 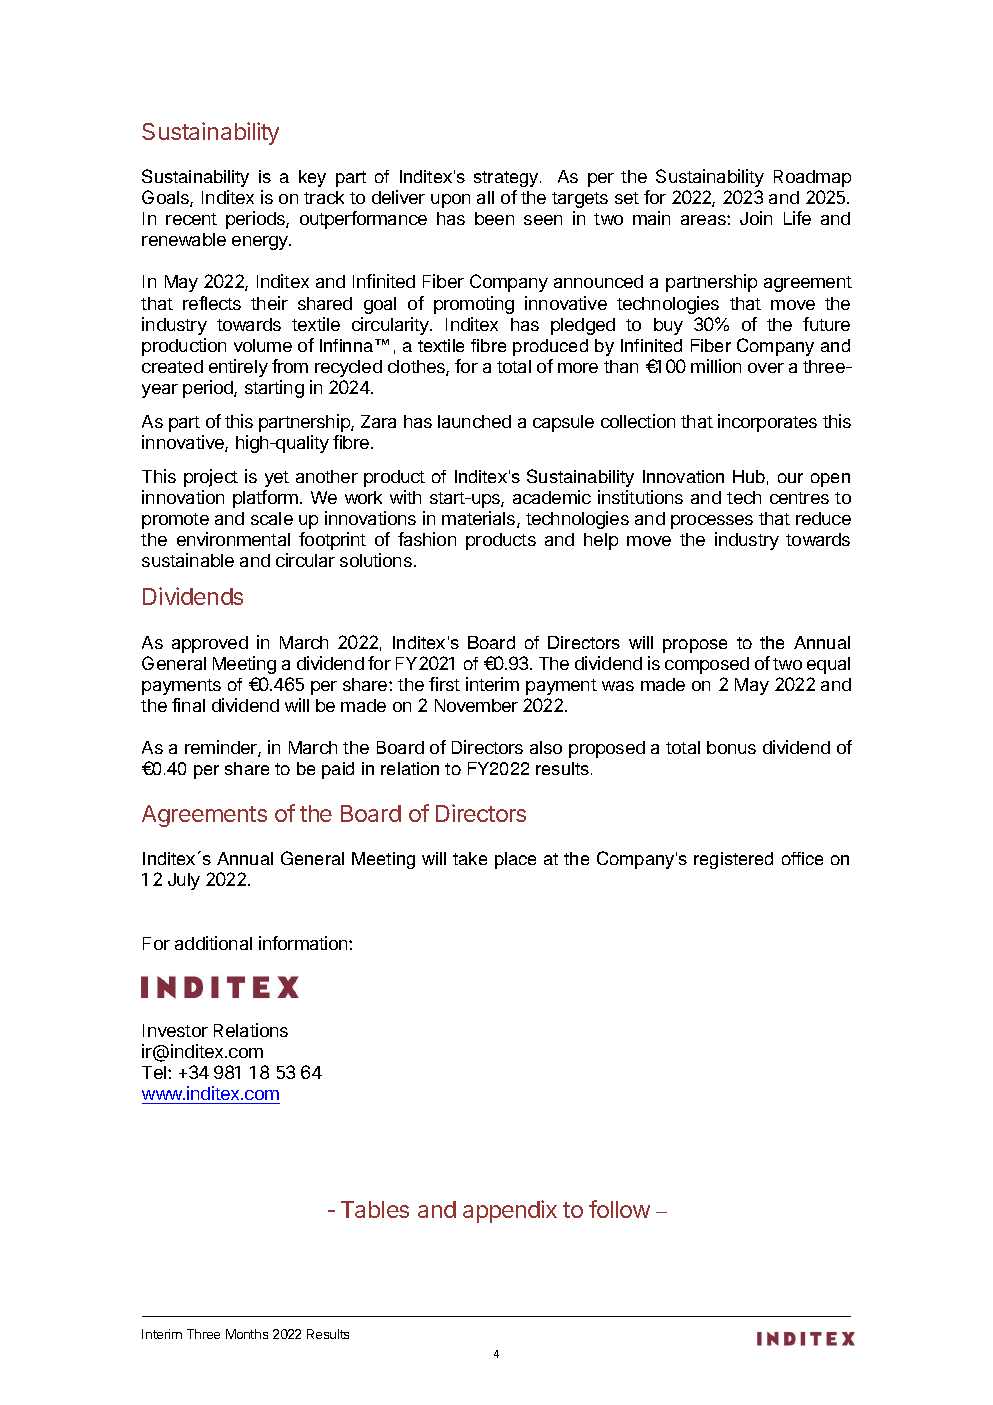 I want to click on Join, so click(x=756, y=218).
